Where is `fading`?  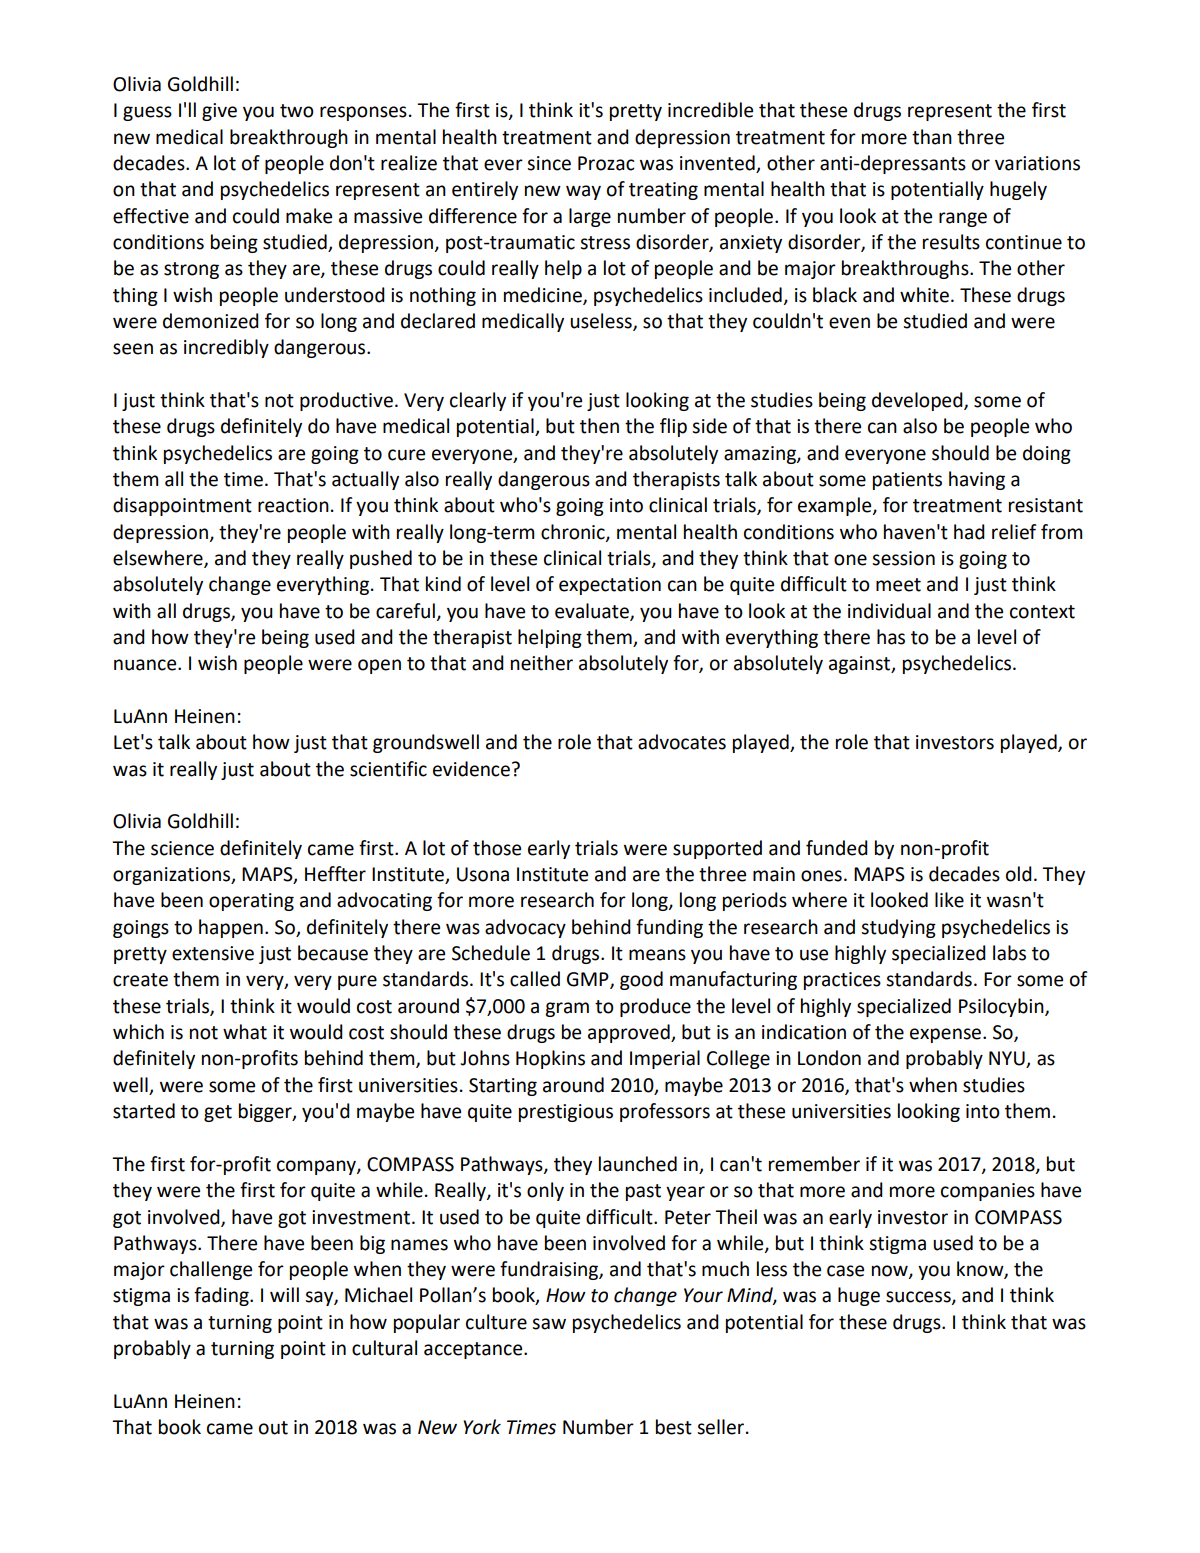
fading is located at coordinates (222, 1296).
